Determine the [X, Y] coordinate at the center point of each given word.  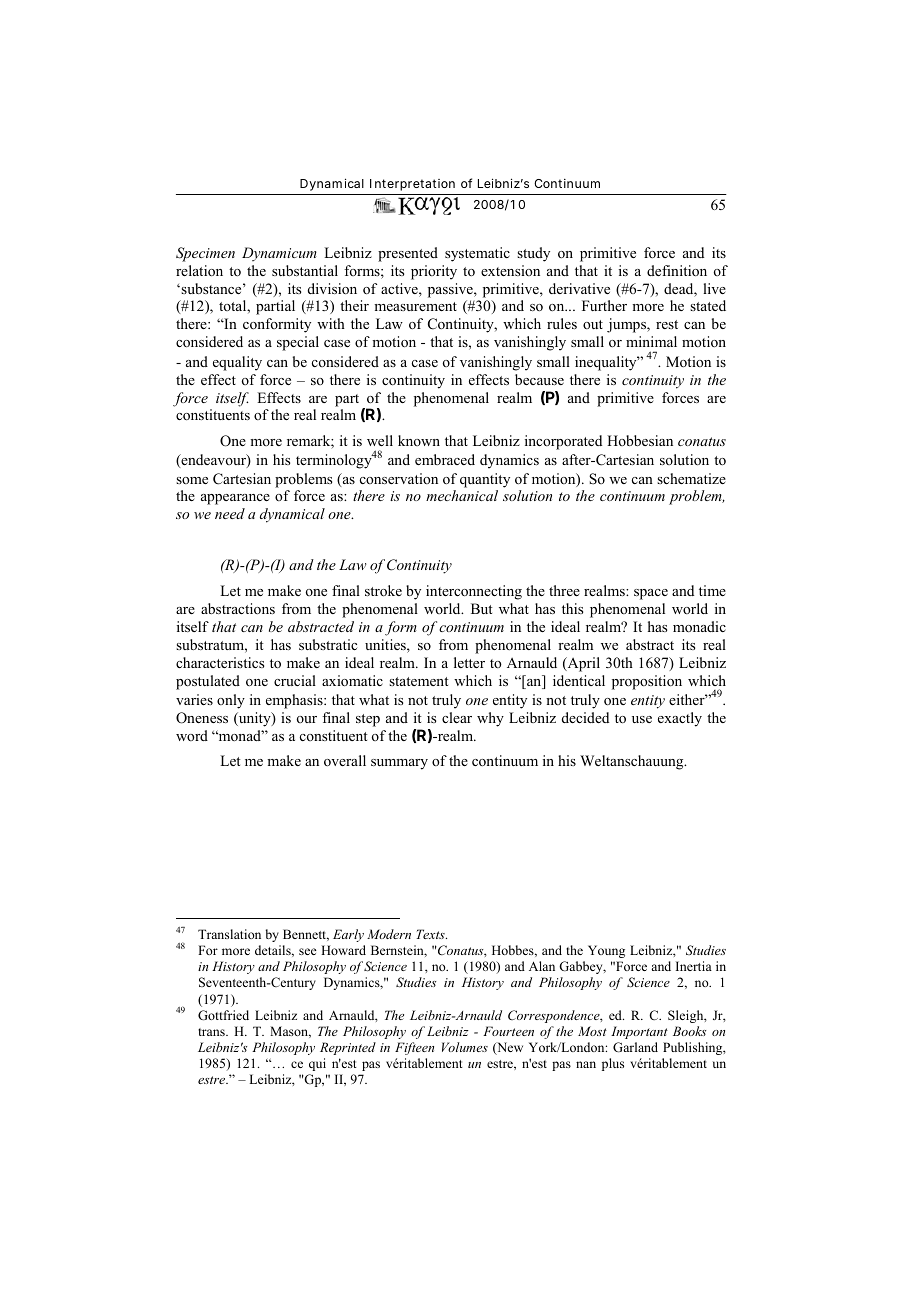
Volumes [465, 1047]
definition [677, 271]
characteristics [220, 662]
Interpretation [412, 185]
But [482, 608]
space [651, 594]
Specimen [205, 254]
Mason [290, 1032]
